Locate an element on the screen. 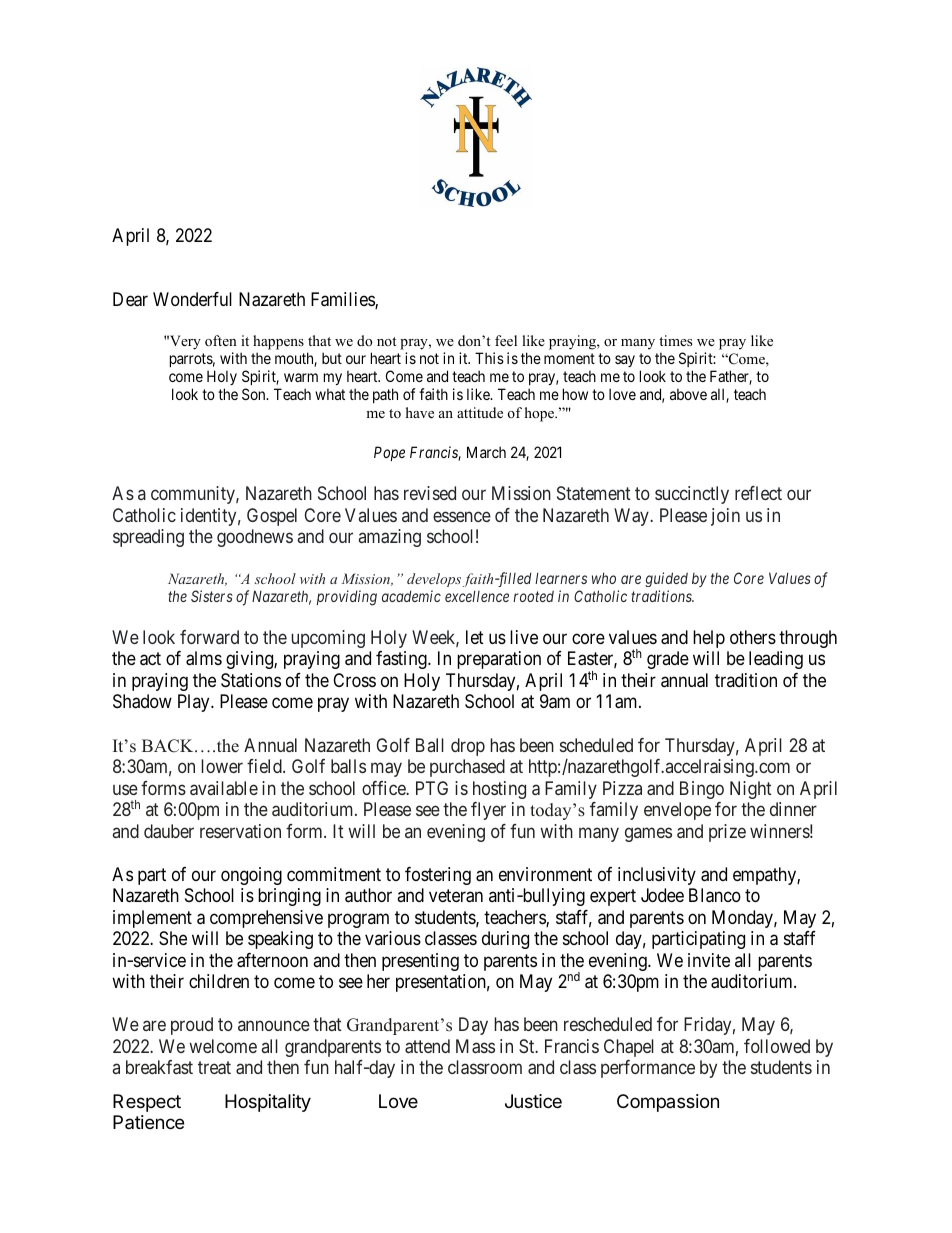 Image resolution: width=952 pixels, height=1233 pixels. times is located at coordinates (675, 340).
